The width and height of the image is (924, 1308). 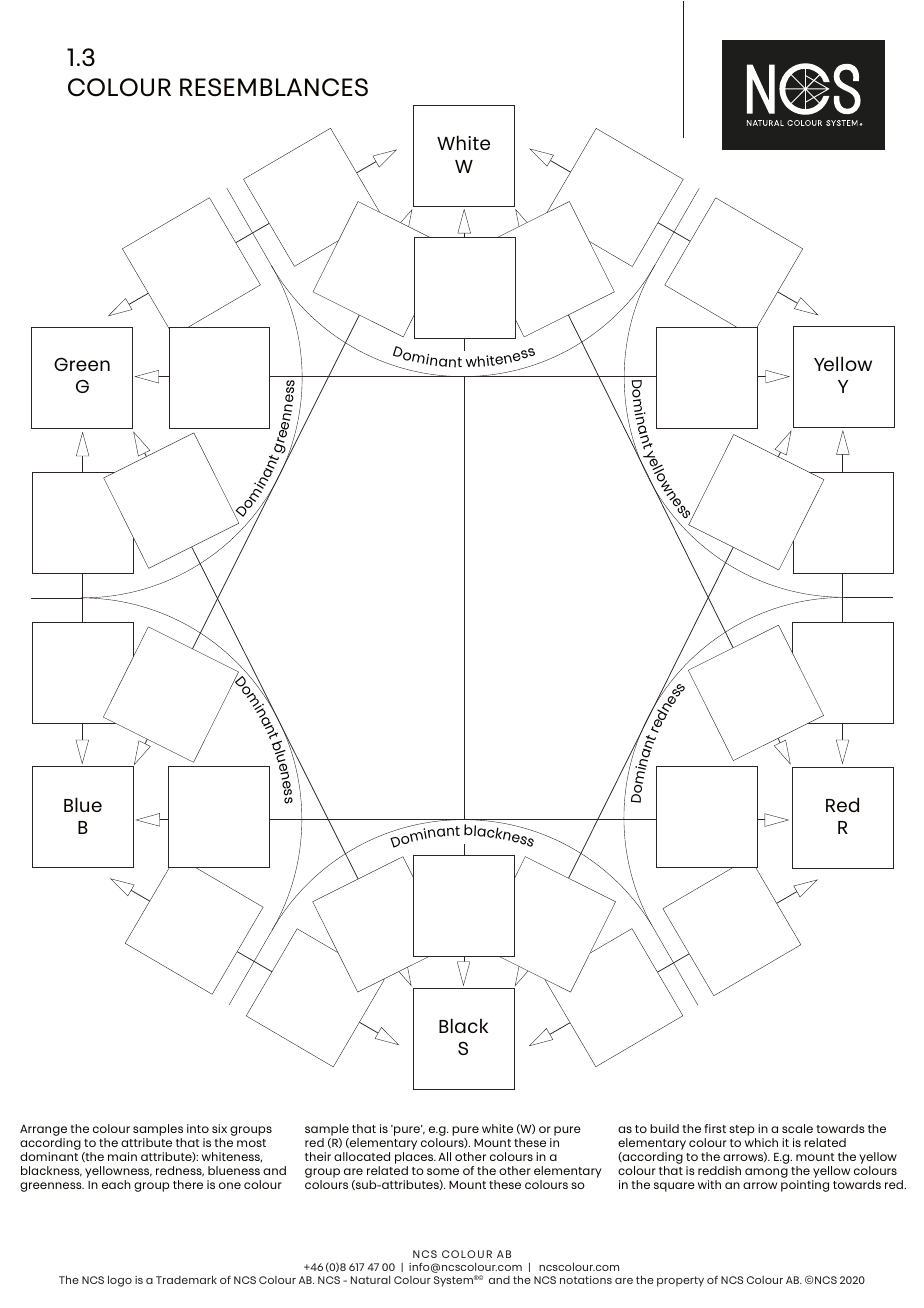 What do you see at coordinates (122, 1156) in the image?
I see `main` at bounding box center [122, 1156].
